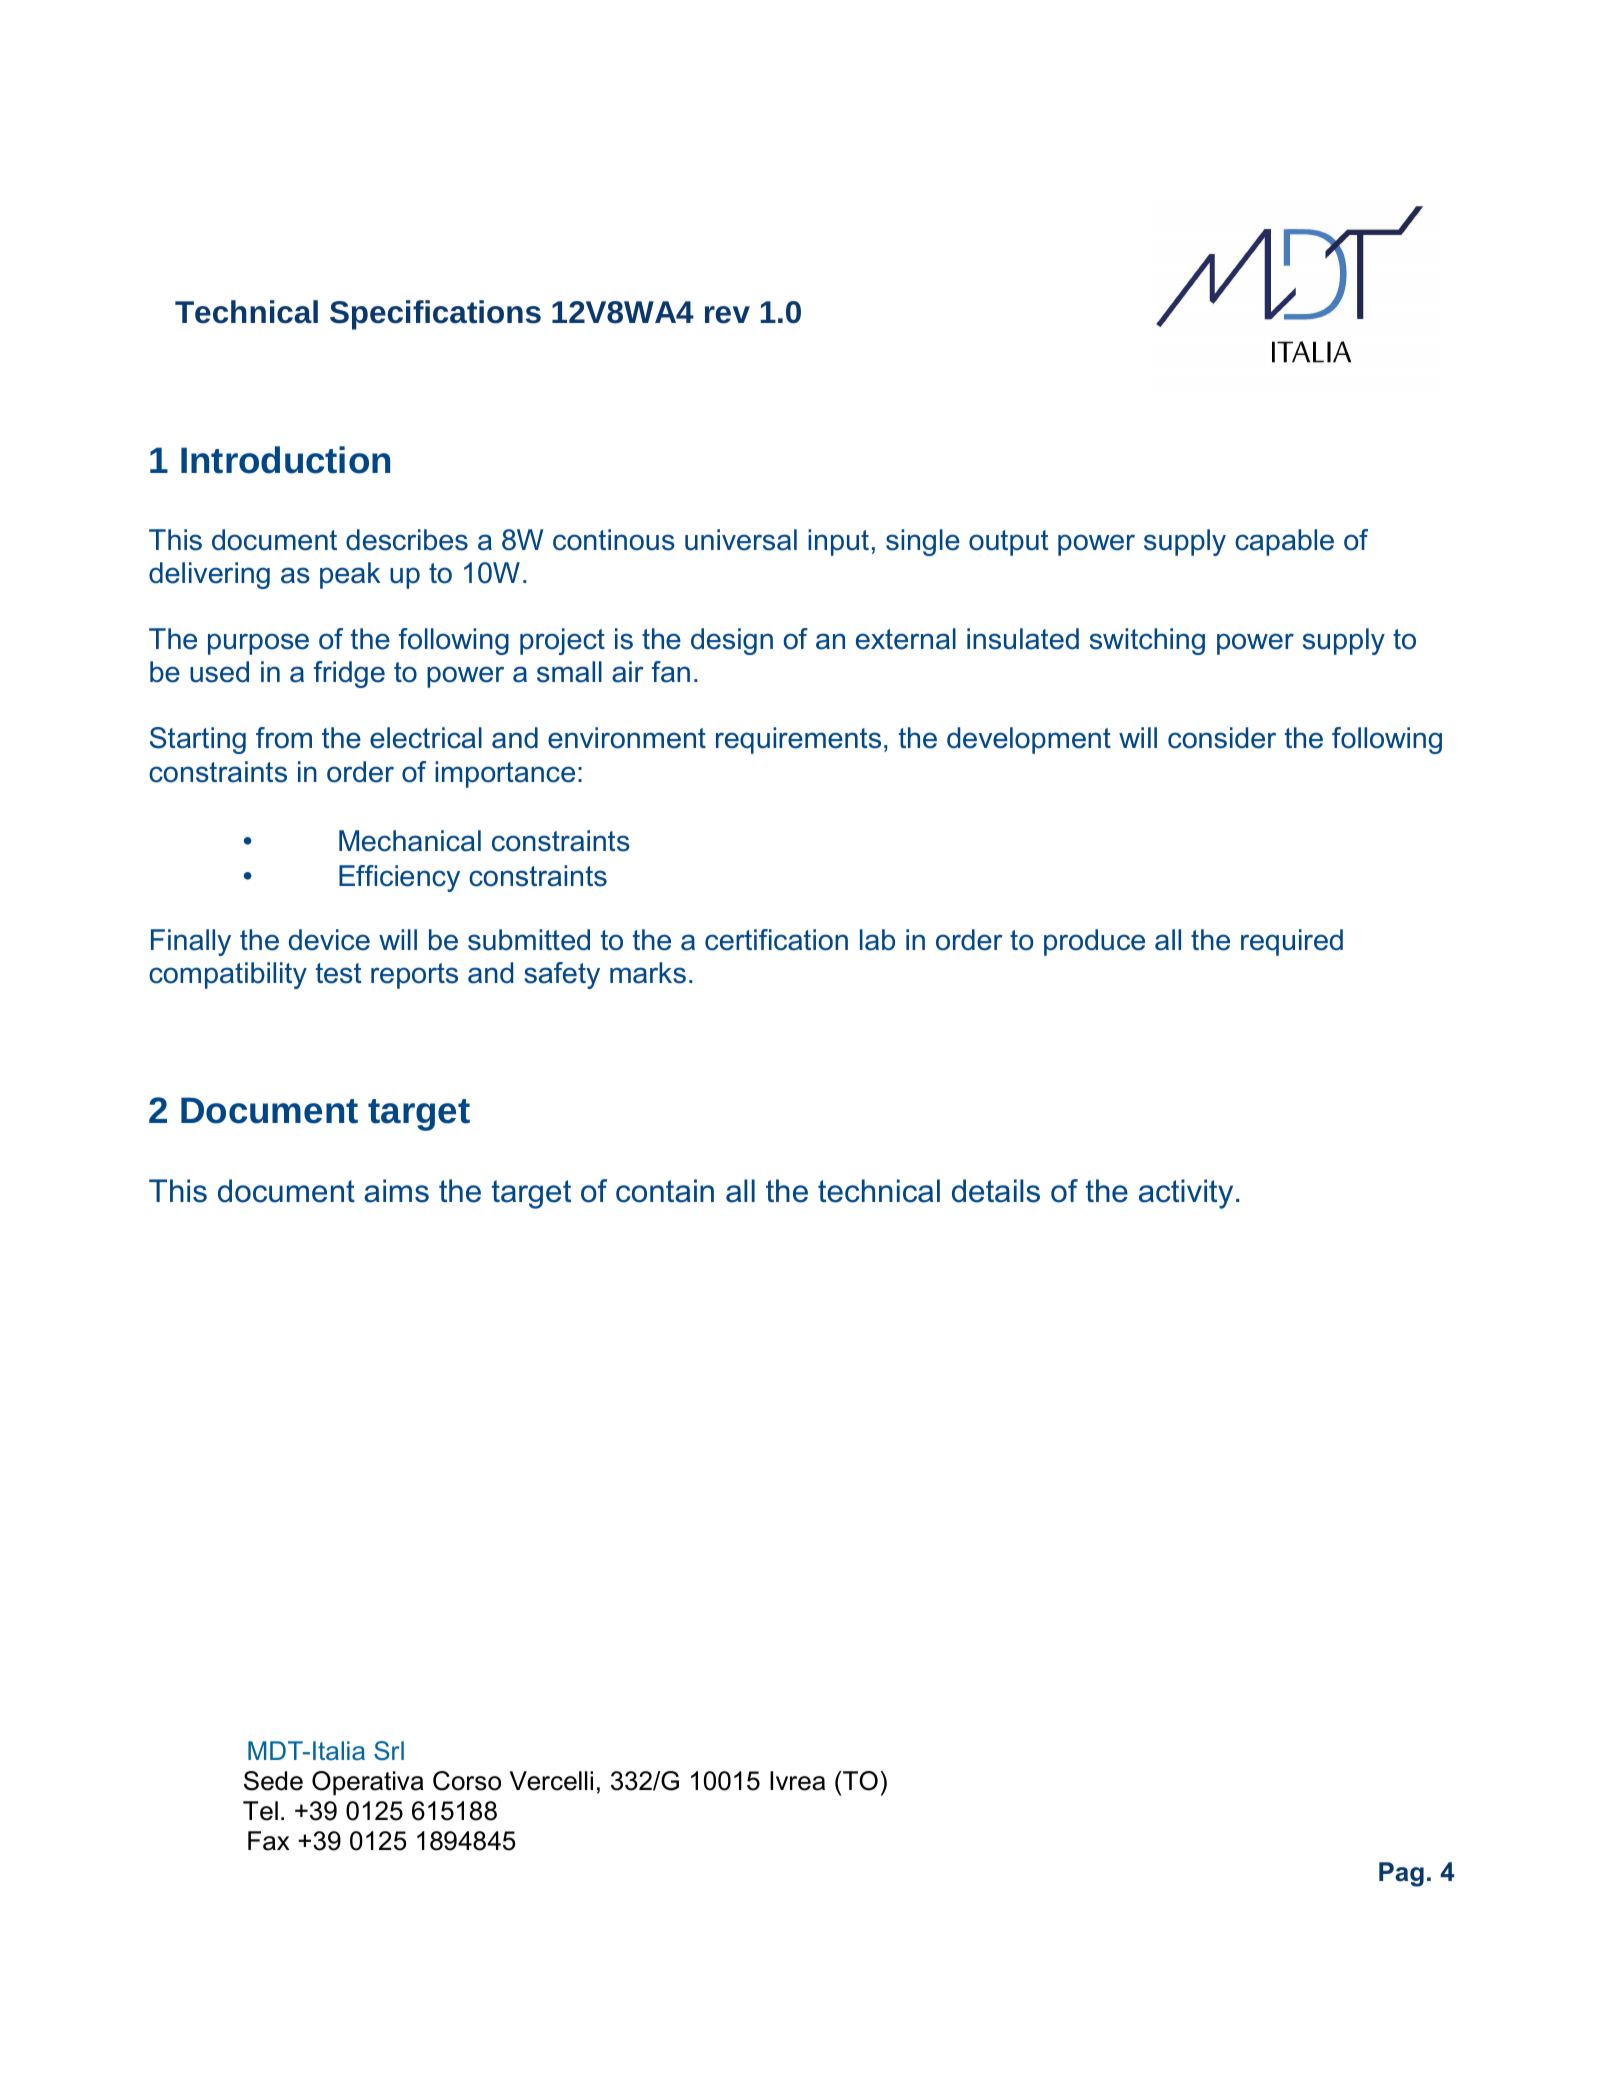  Describe the element at coordinates (435, 315) in the document. I see `Specifications` at that location.
